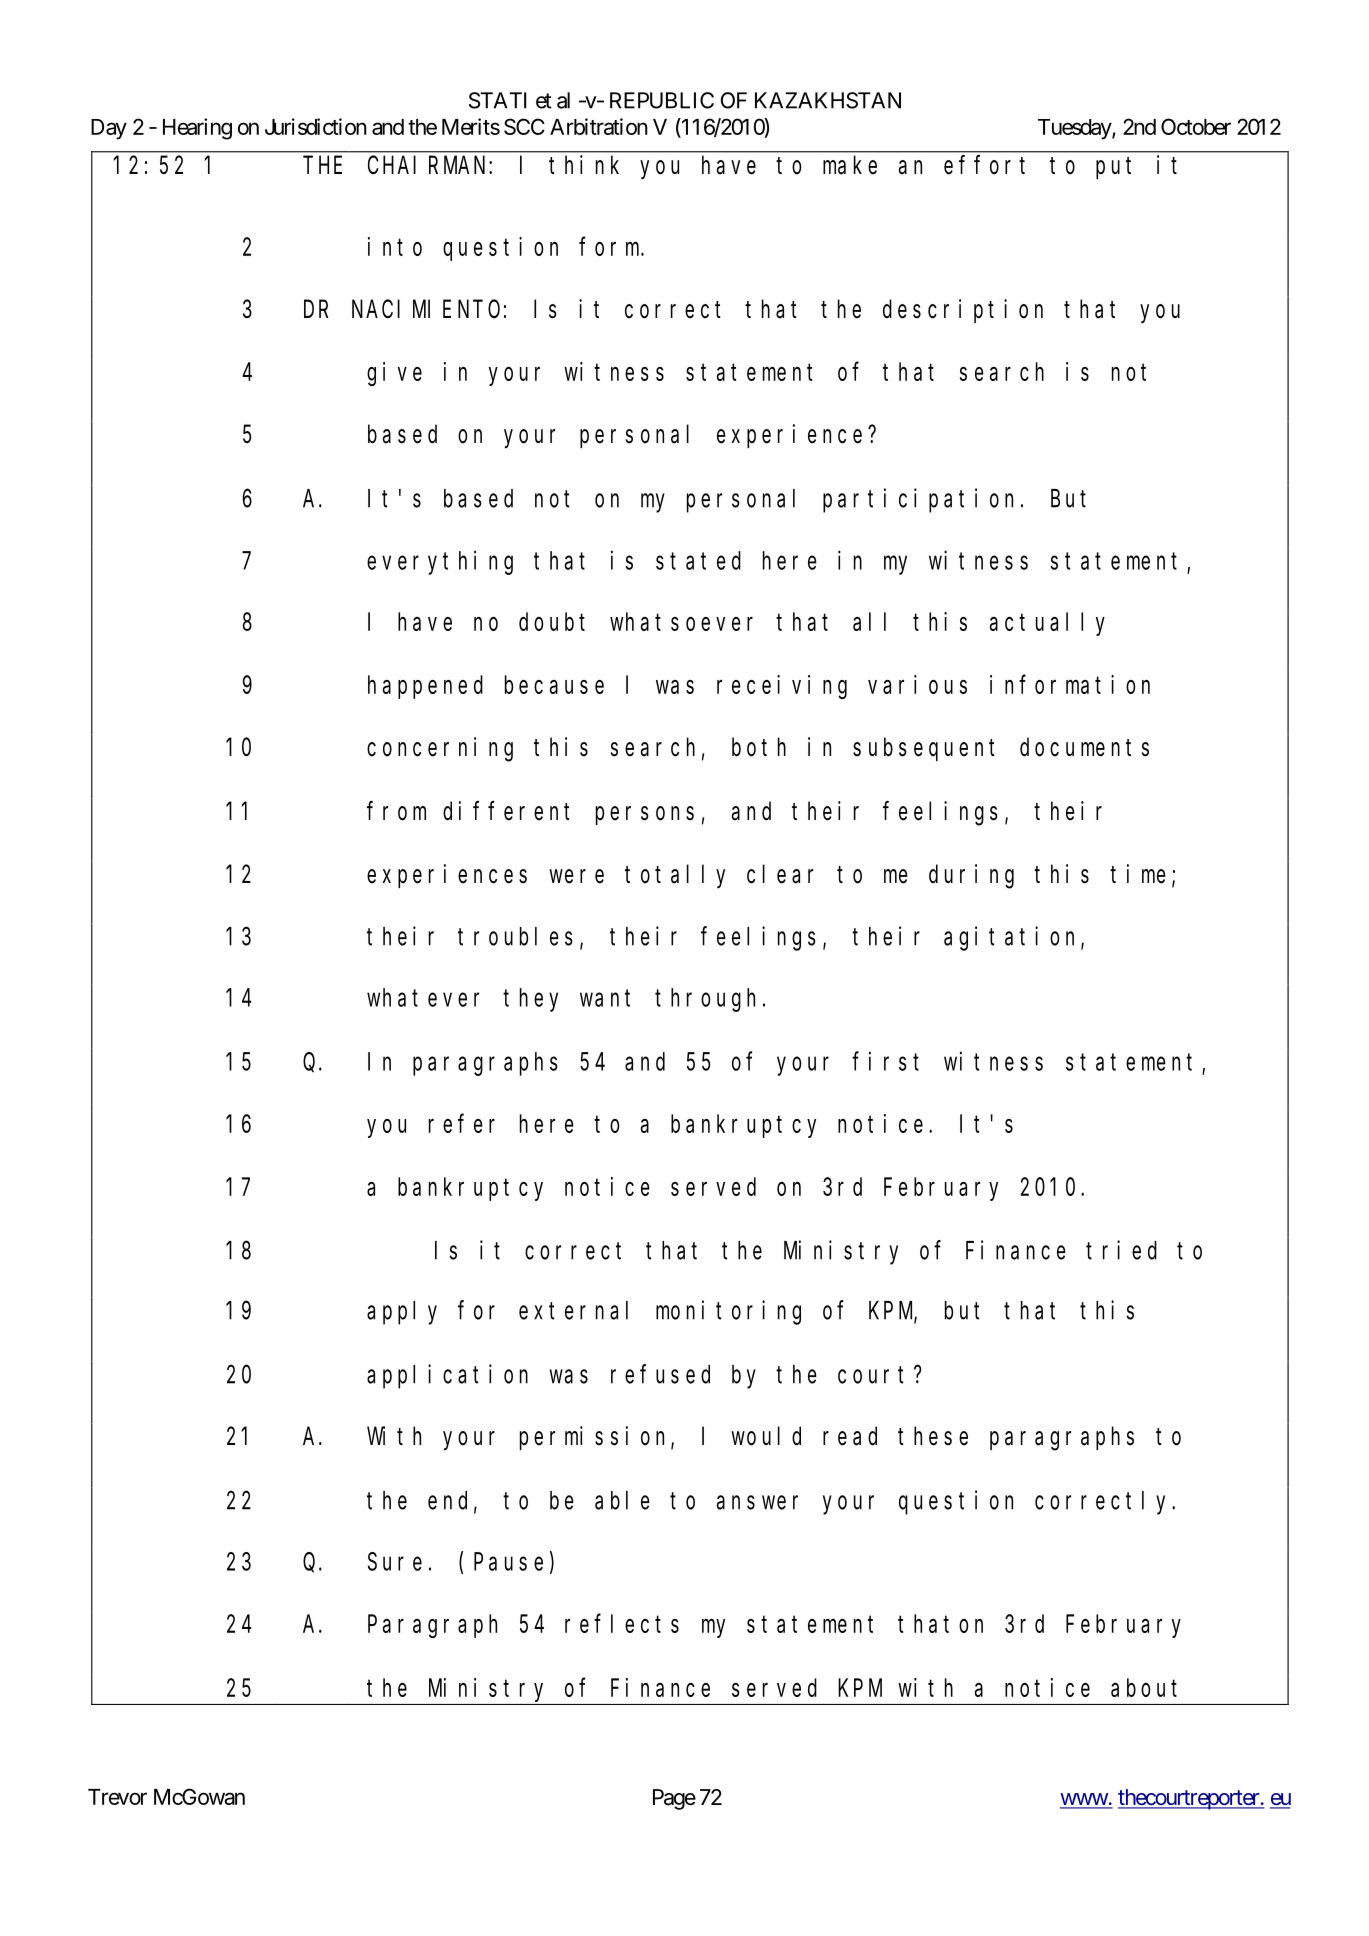  Describe the element at coordinates (599, 126) in the screenshot. I see `Arbitration` at that location.
